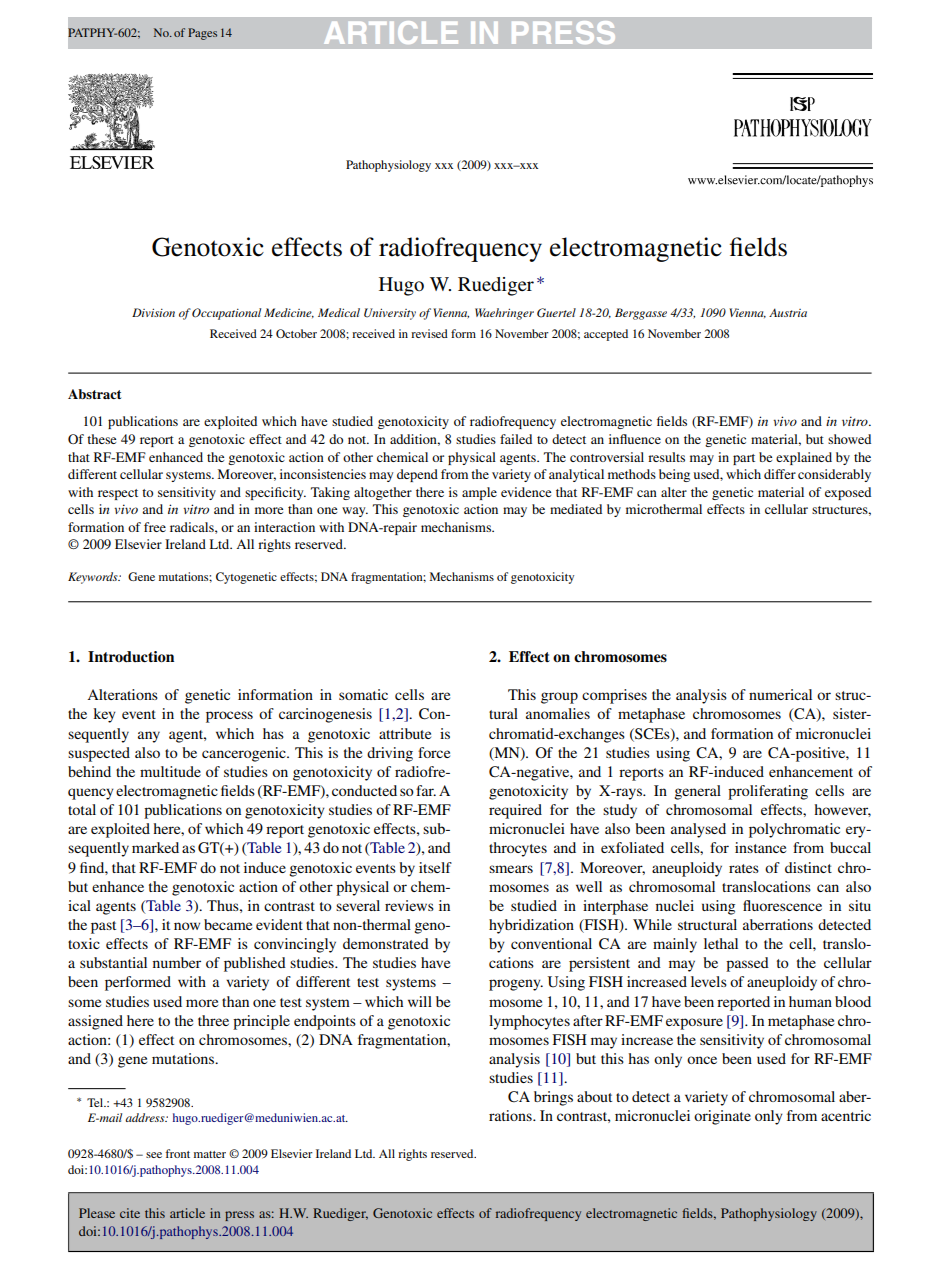 This screenshot has height=1271, width=952. Describe the element at coordinates (390, 314) in the screenshot. I see `University` at that location.
